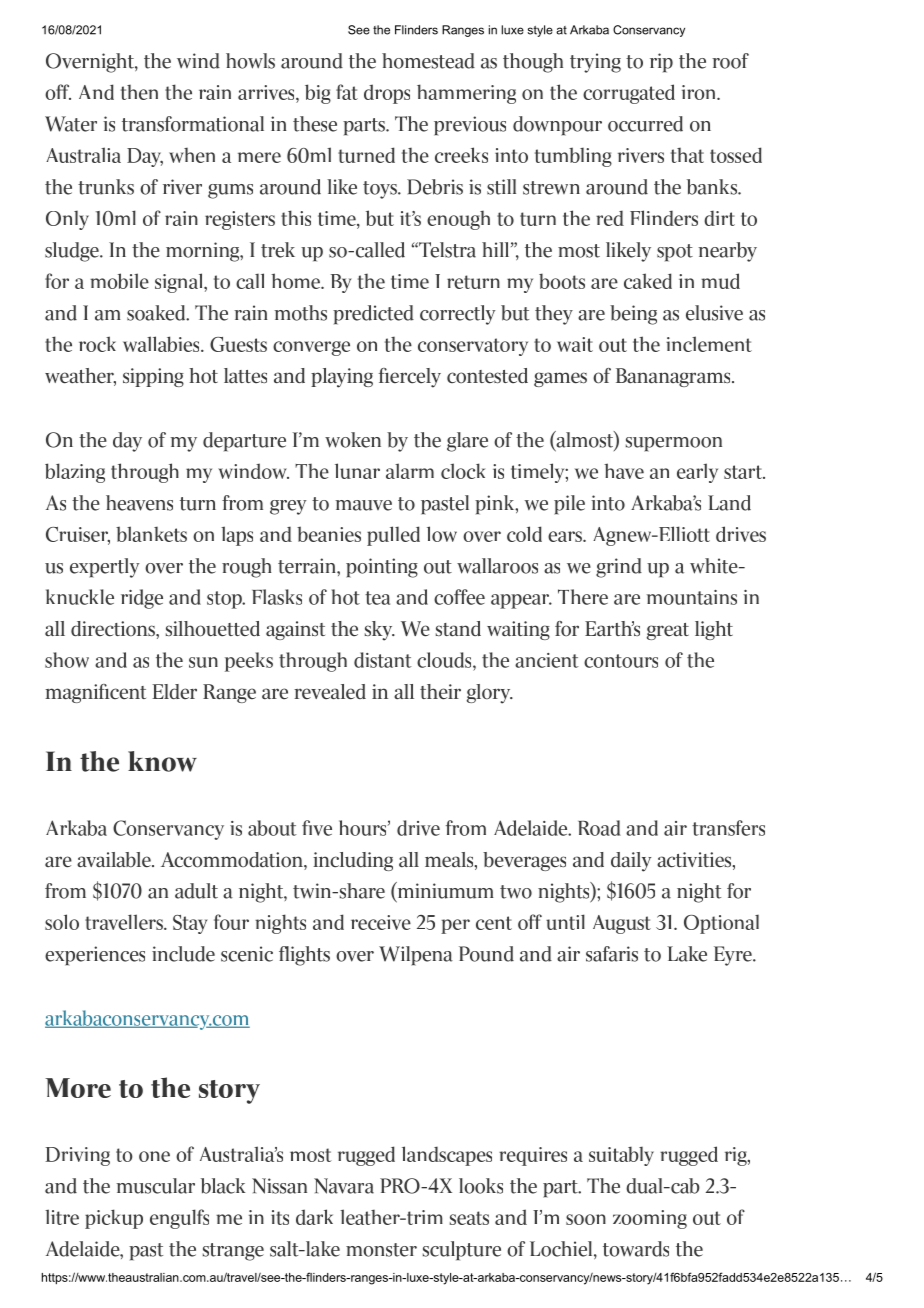  I want to click on corrugated, so click(629, 94).
